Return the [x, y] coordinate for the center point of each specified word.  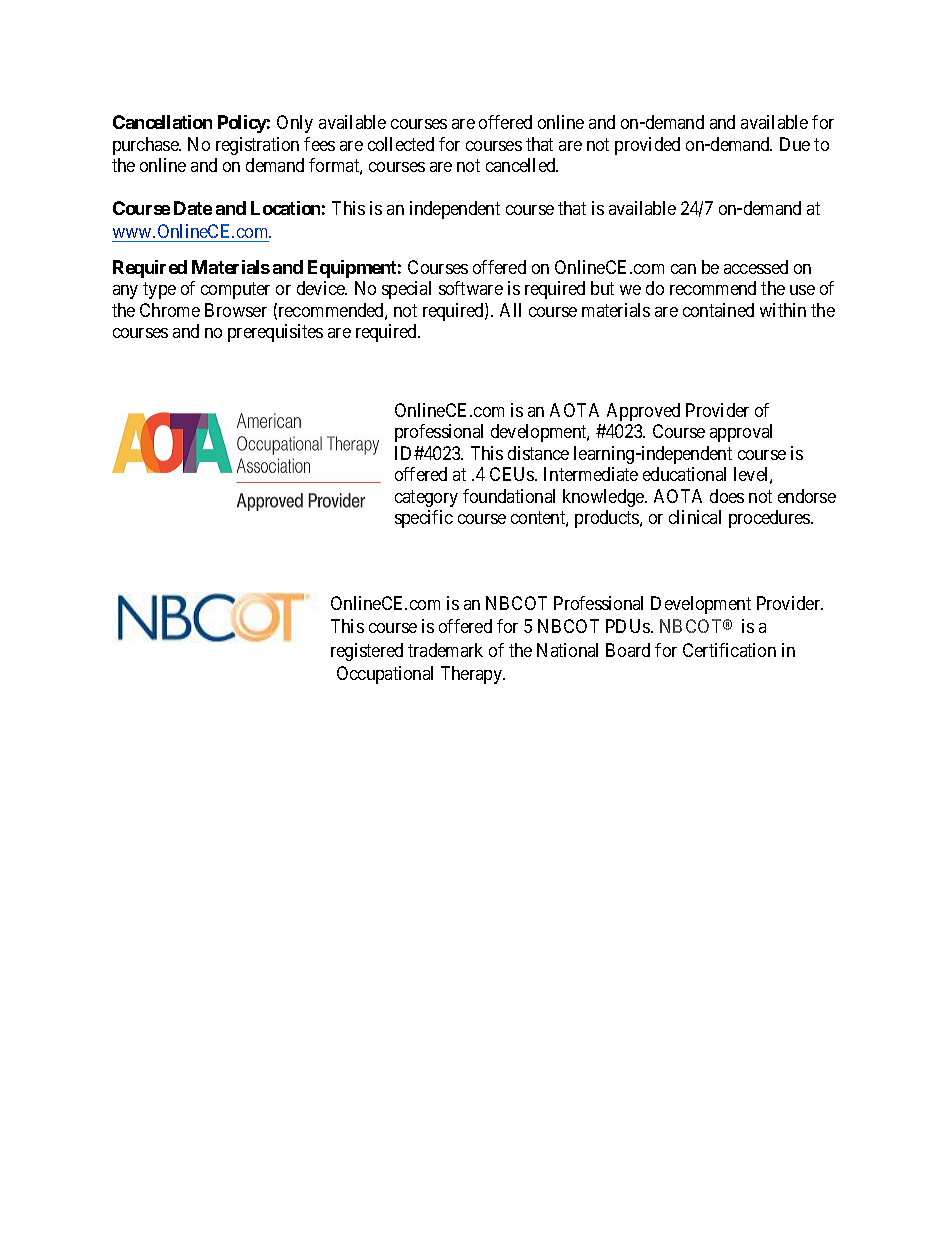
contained [718, 310]
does [727, 496]
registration [257, 146]
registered [367, 652]
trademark [445, 650]
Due [795, 144]
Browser [236, 310]
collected [401, 144]
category [426, 498]
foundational [509, 496]
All [510, 310]
